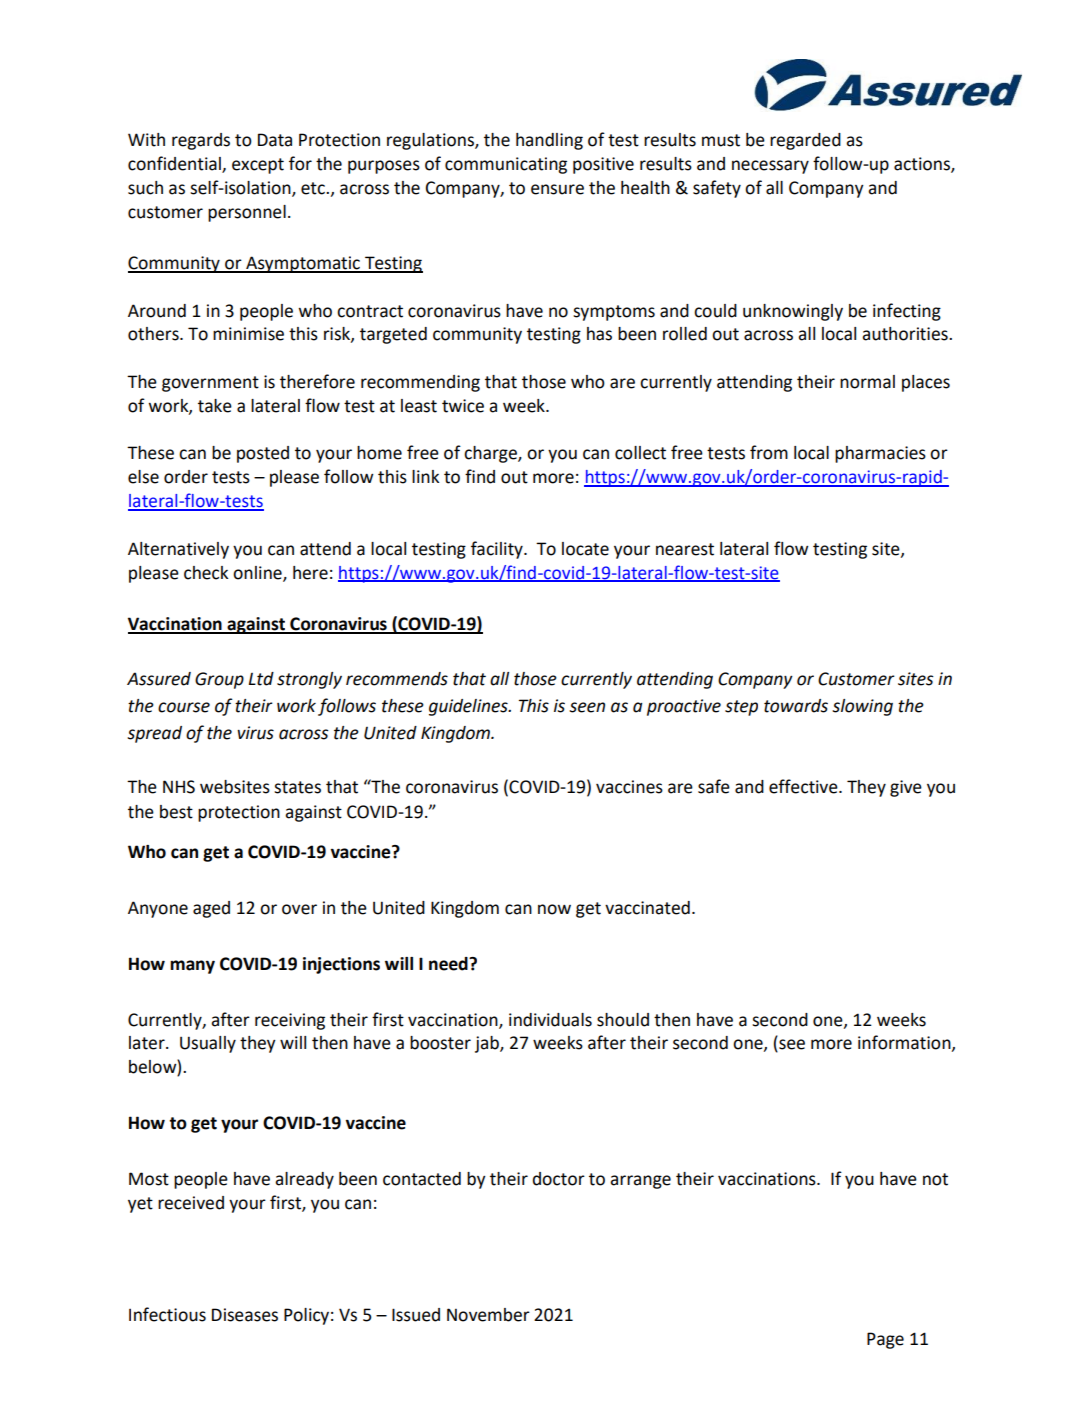  What do you see at coordinates (245, 1315) in the image?
I see `Diseases` at bounding box center [245, 1315].
